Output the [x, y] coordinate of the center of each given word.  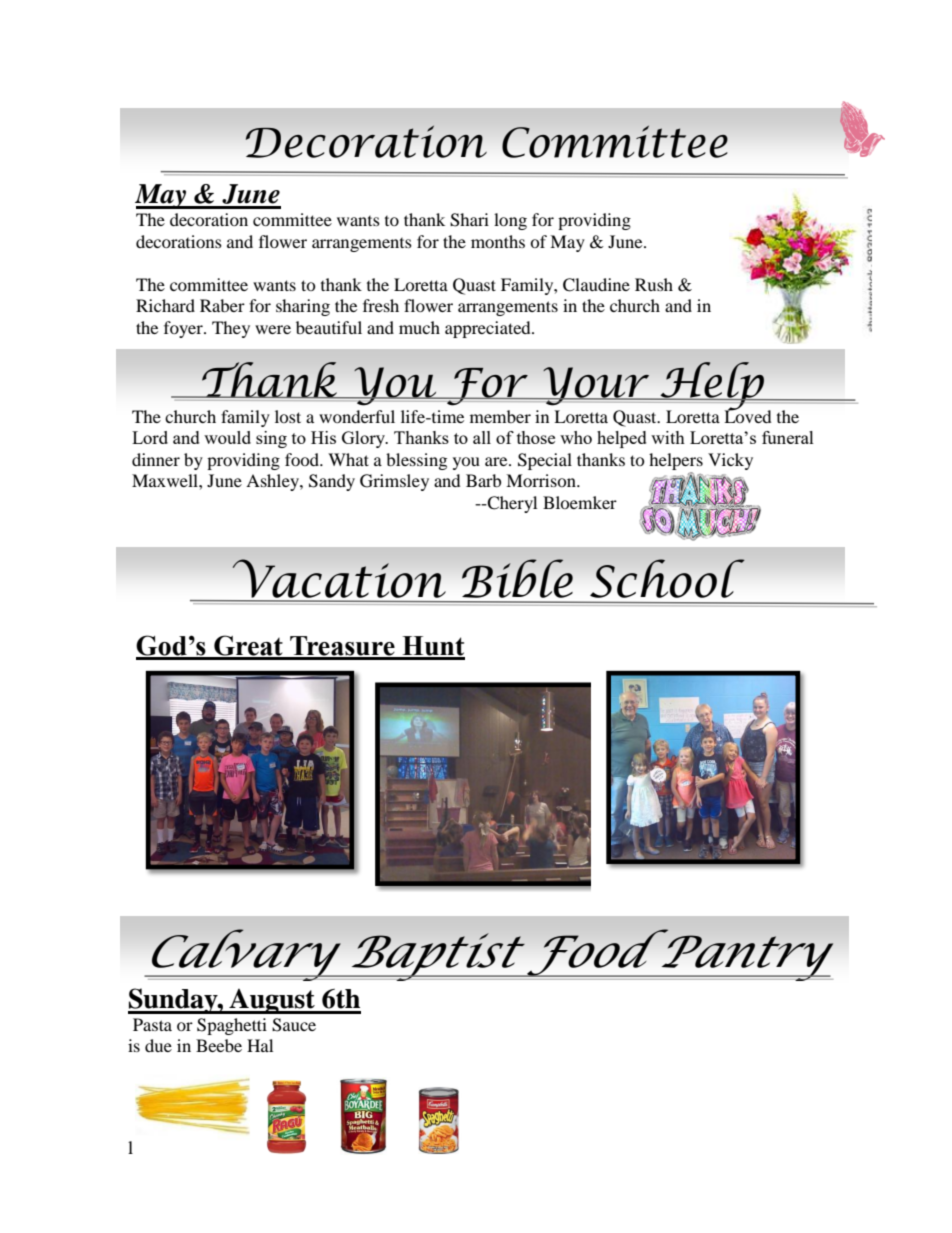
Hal [260, 1045]
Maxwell [166, 480]
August [272, 1001]
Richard [165, 305]
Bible [517, 578]
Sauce [294, 1025]
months [498, 241]
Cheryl [511, 504]
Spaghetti [232, 1026]
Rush [654, 284]
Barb [483, 480]
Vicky [730, 461]
